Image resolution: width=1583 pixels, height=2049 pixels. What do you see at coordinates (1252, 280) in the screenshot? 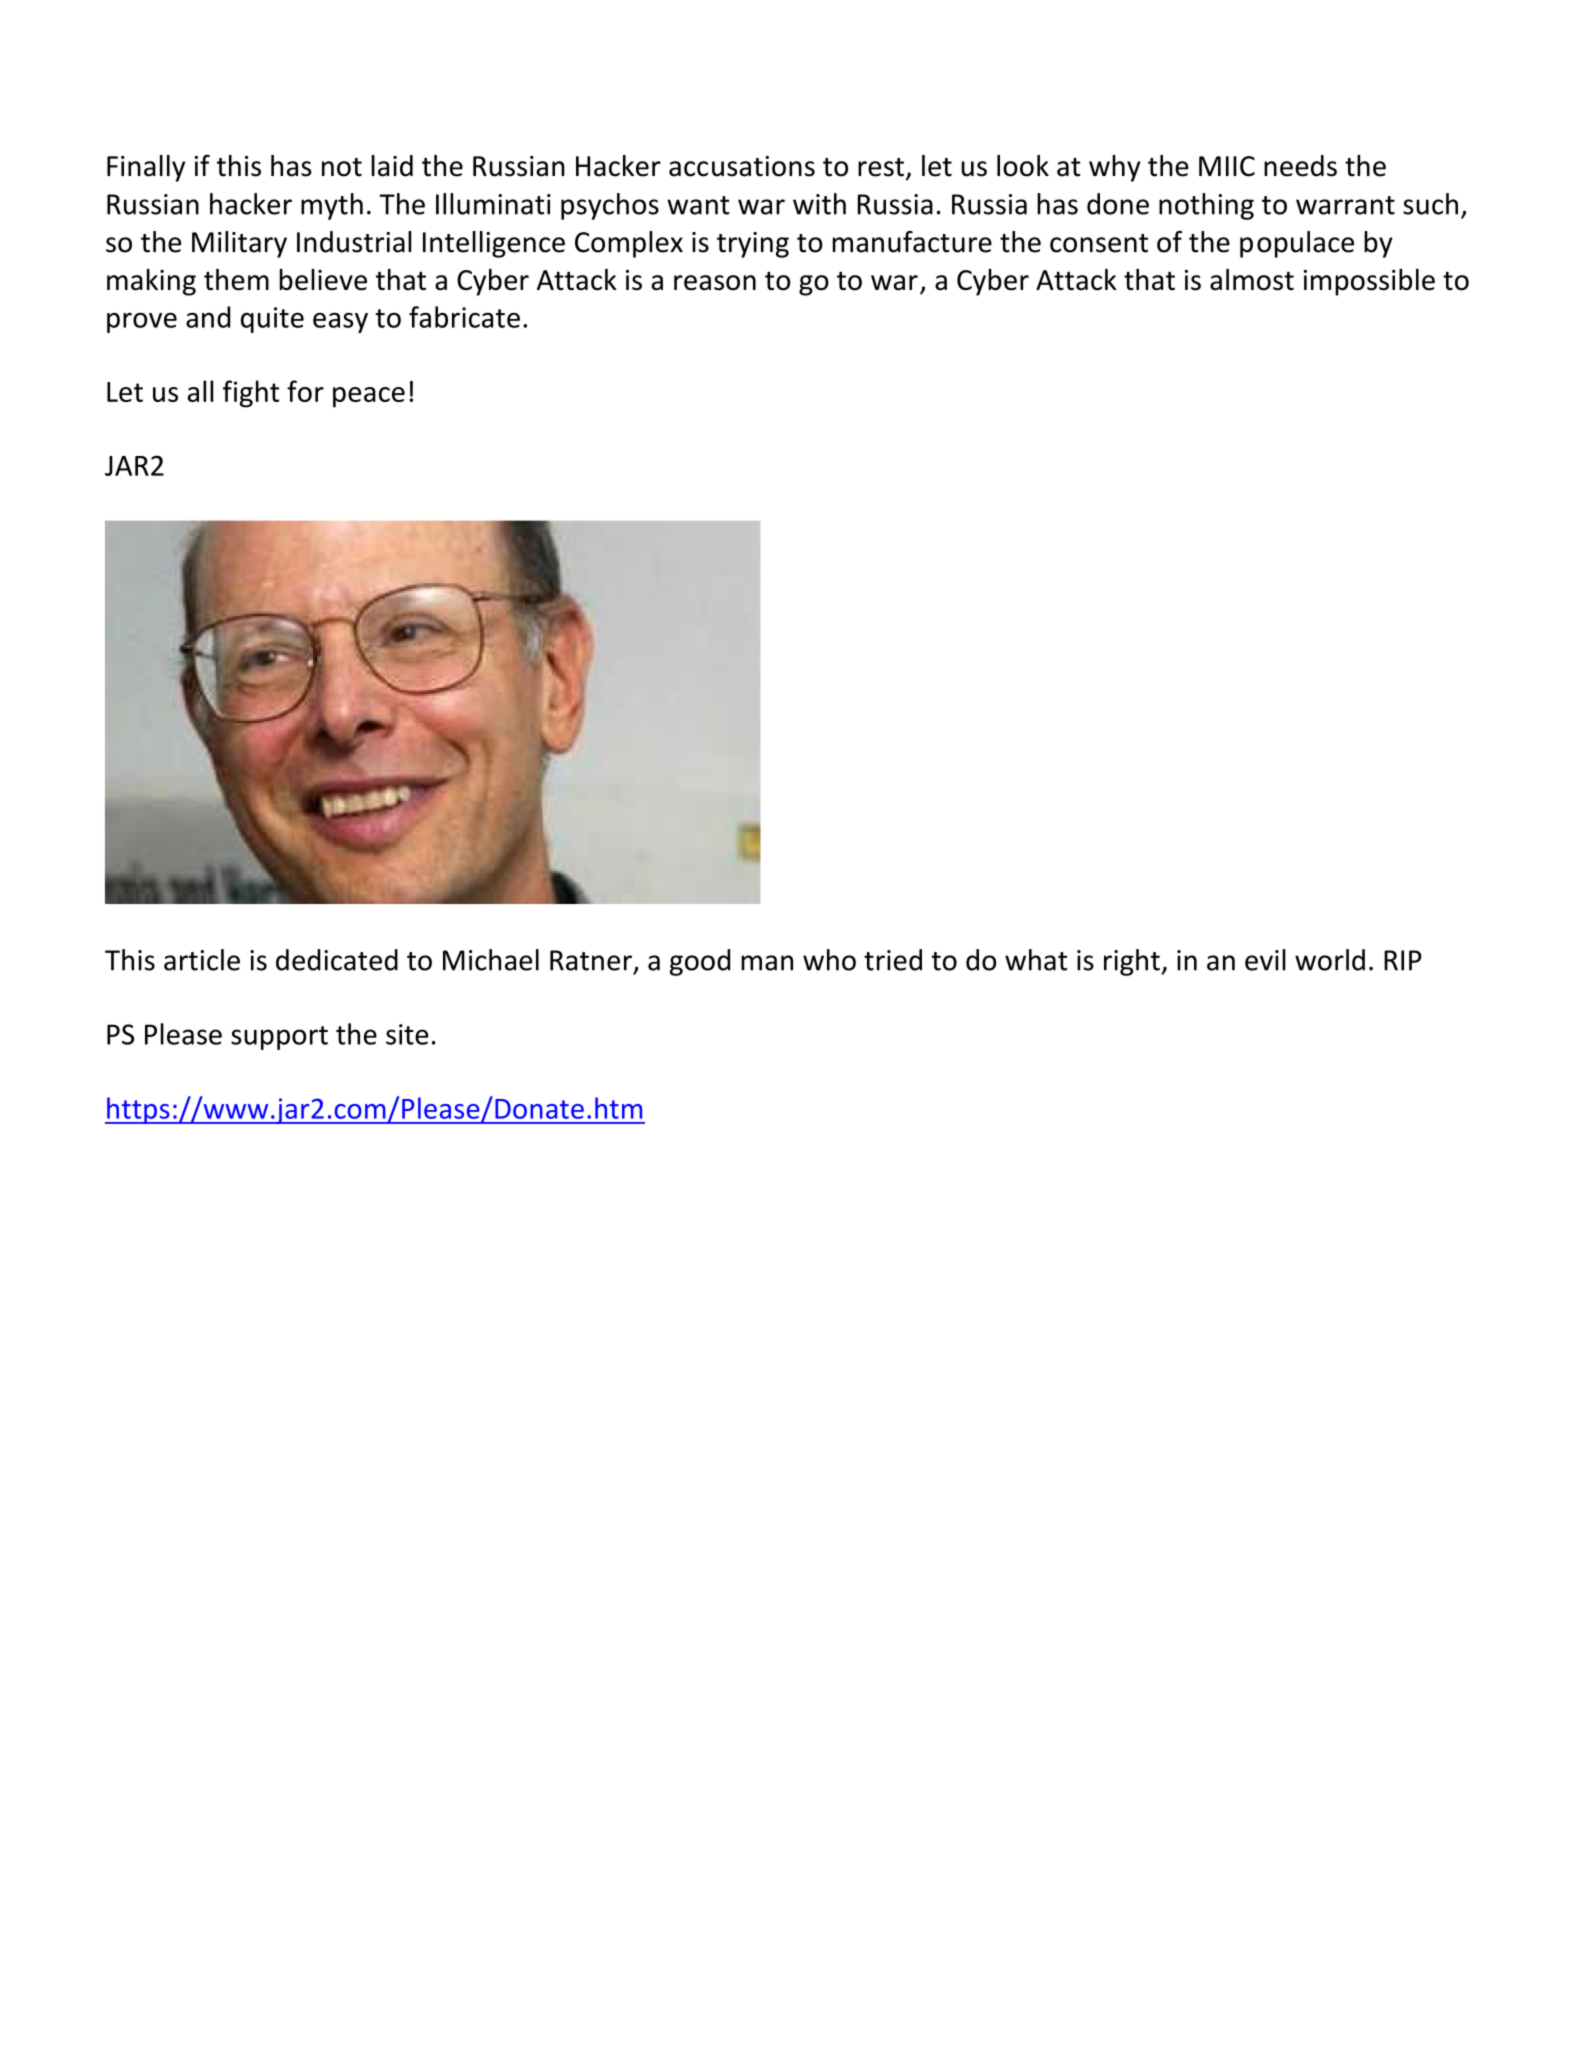
I see `almost` at bounding box center [1252, 280].
